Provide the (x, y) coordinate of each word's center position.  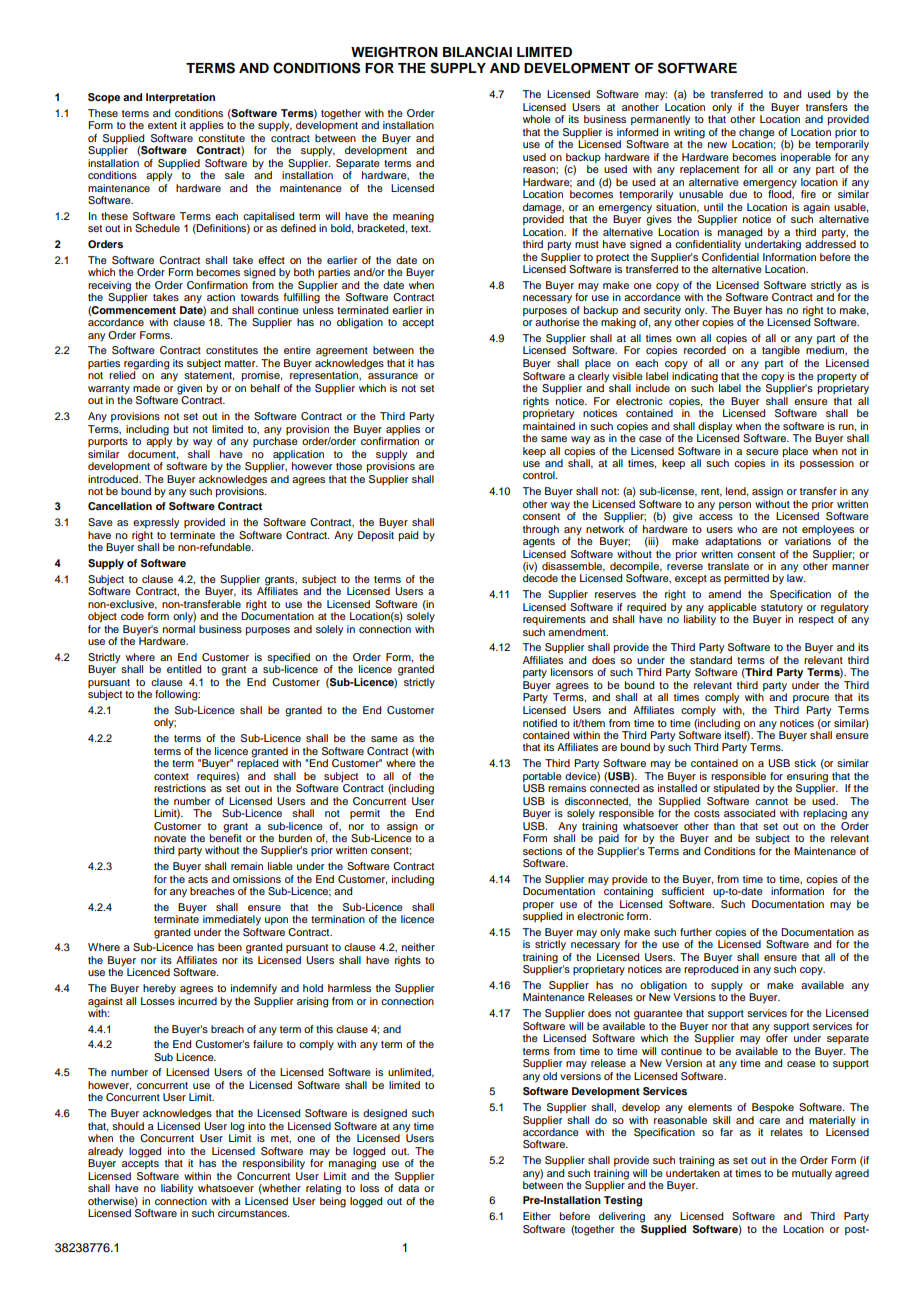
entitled (184, 669)
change (757, 134)
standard (711, 660)
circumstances (253, 1213)
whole (537, 119)
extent (162, 125)
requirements (554, 620)
